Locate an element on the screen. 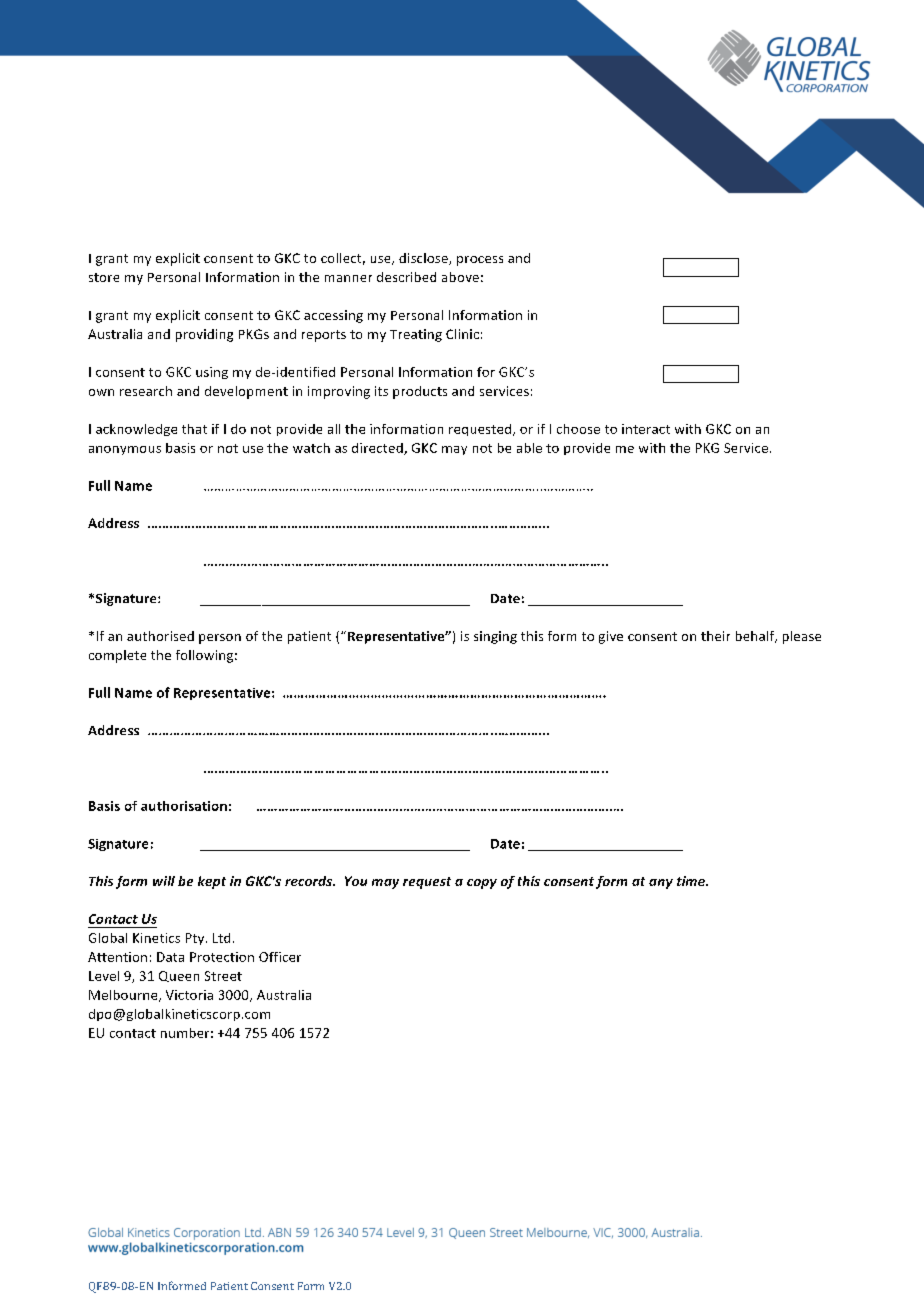 Image resolution: width=924 pixels, height=1309 pixels. store is located at coordinates (104, 277).
